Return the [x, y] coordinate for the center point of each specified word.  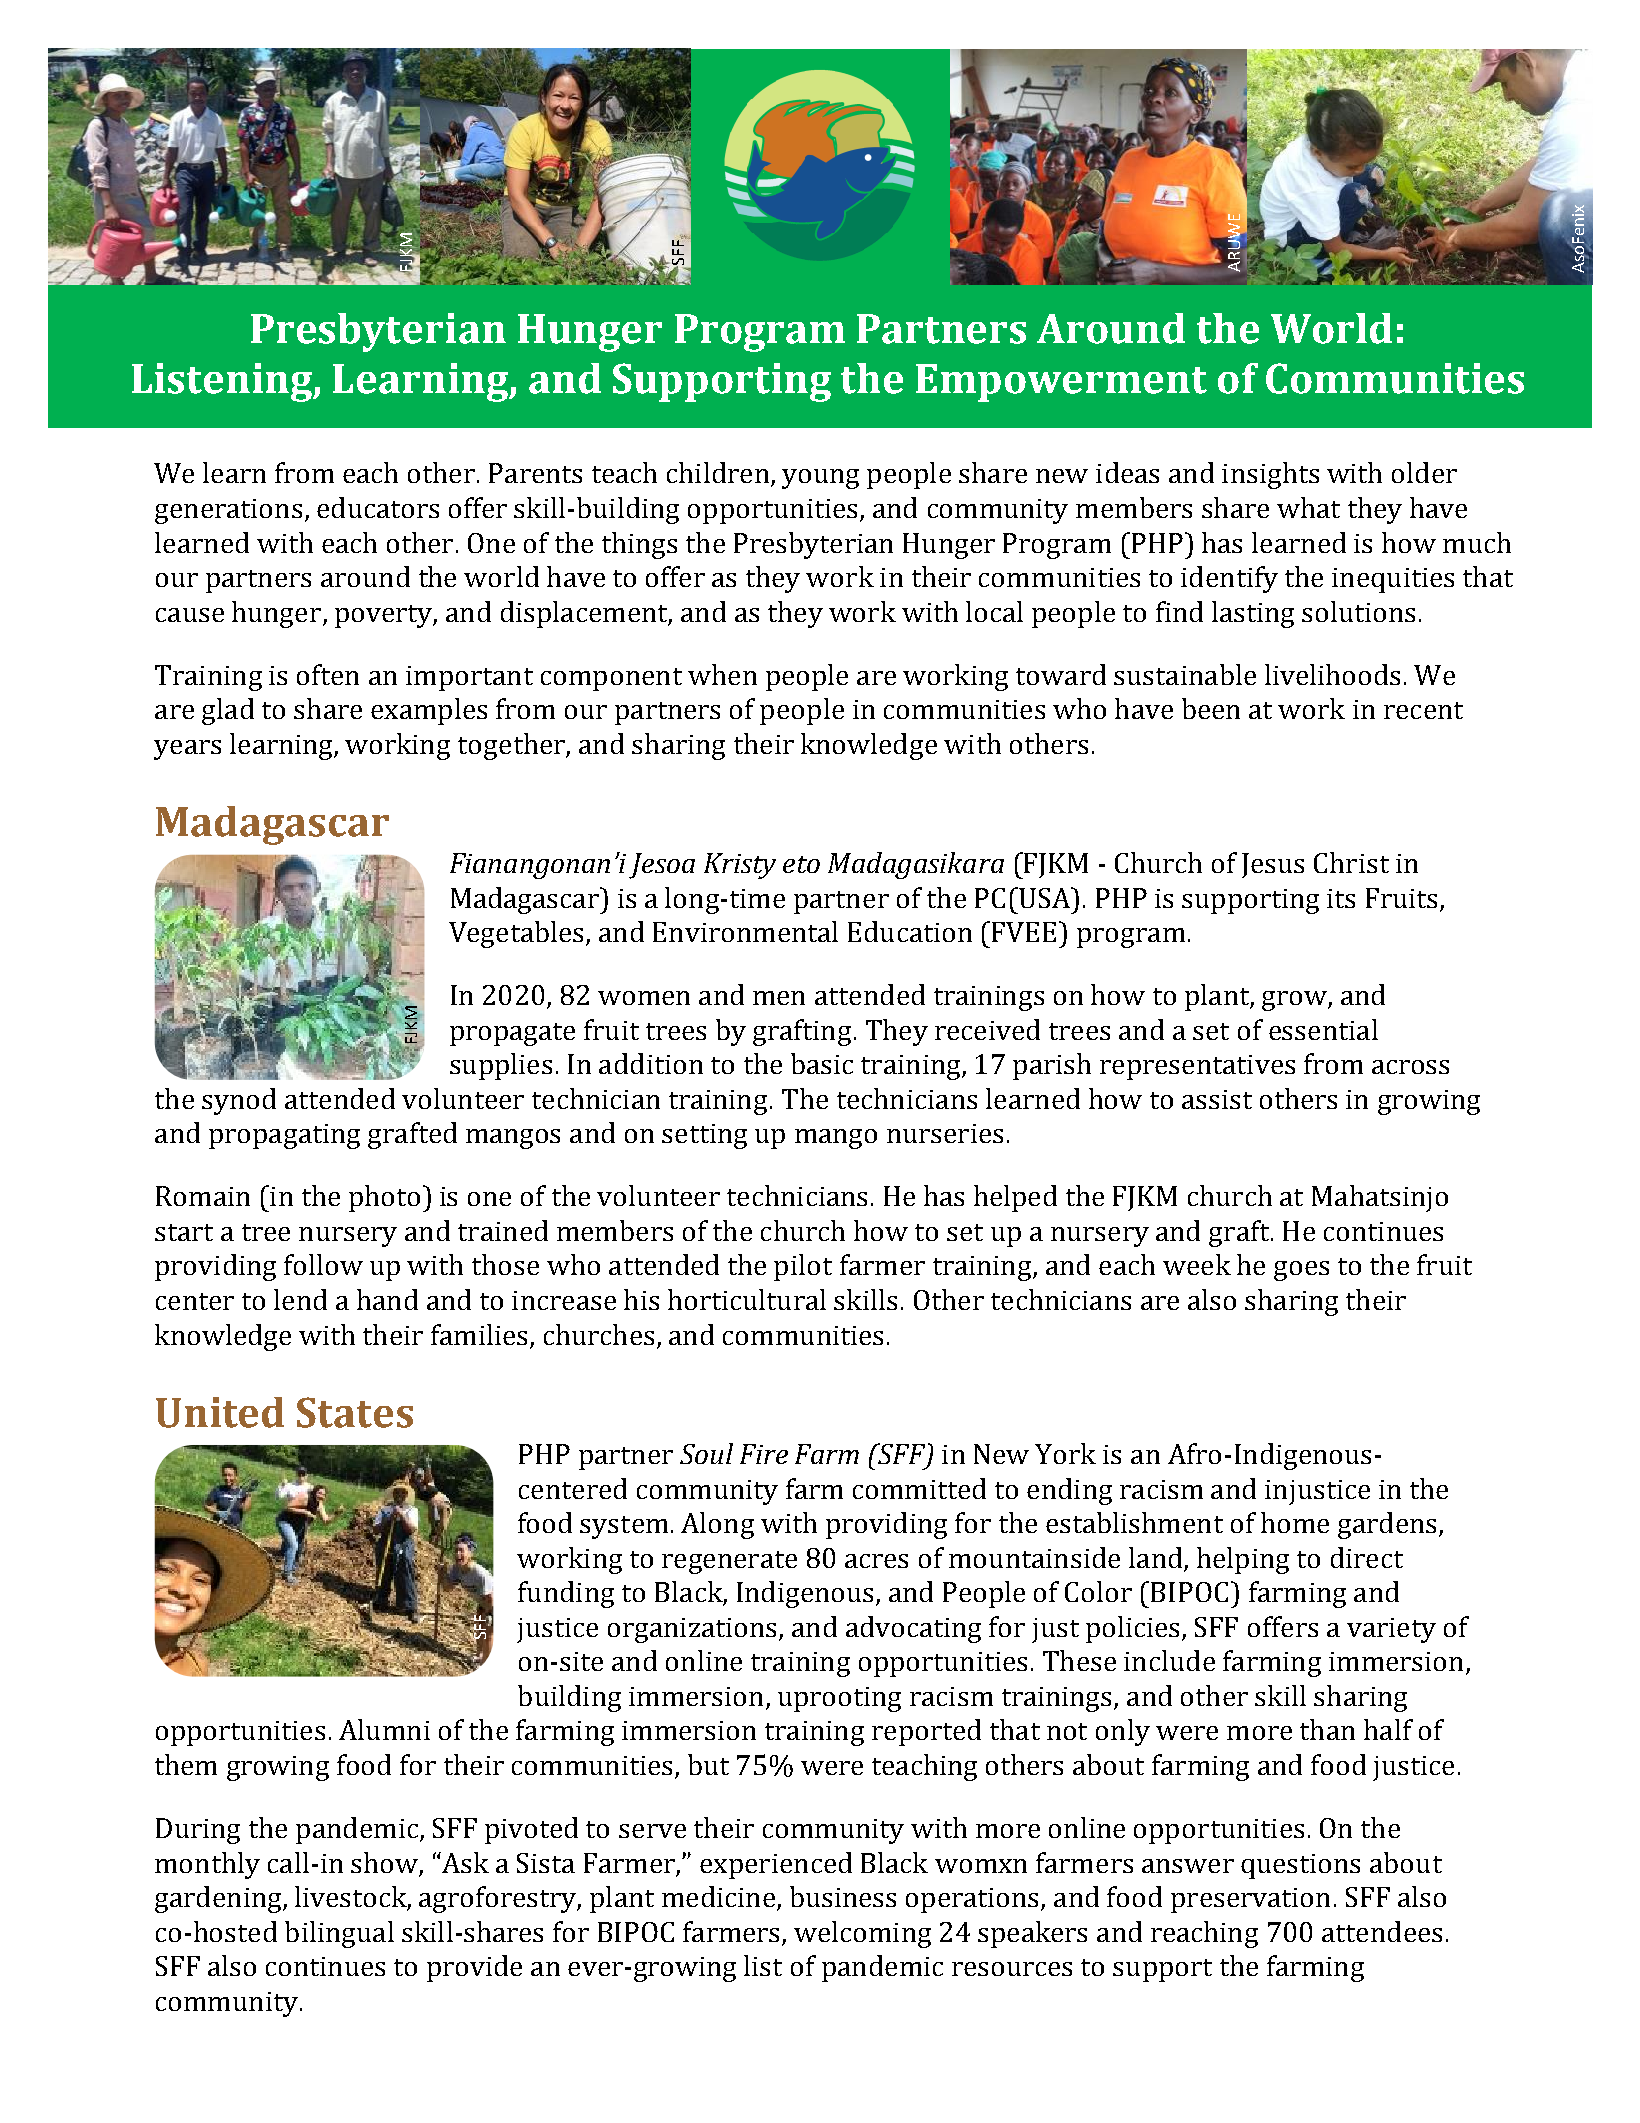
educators [378, 507]
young [820, 479]
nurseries [945, 1133]
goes [1301, 1271]
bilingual [339, 1934]
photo [384, 1198]
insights [1270, 475]
